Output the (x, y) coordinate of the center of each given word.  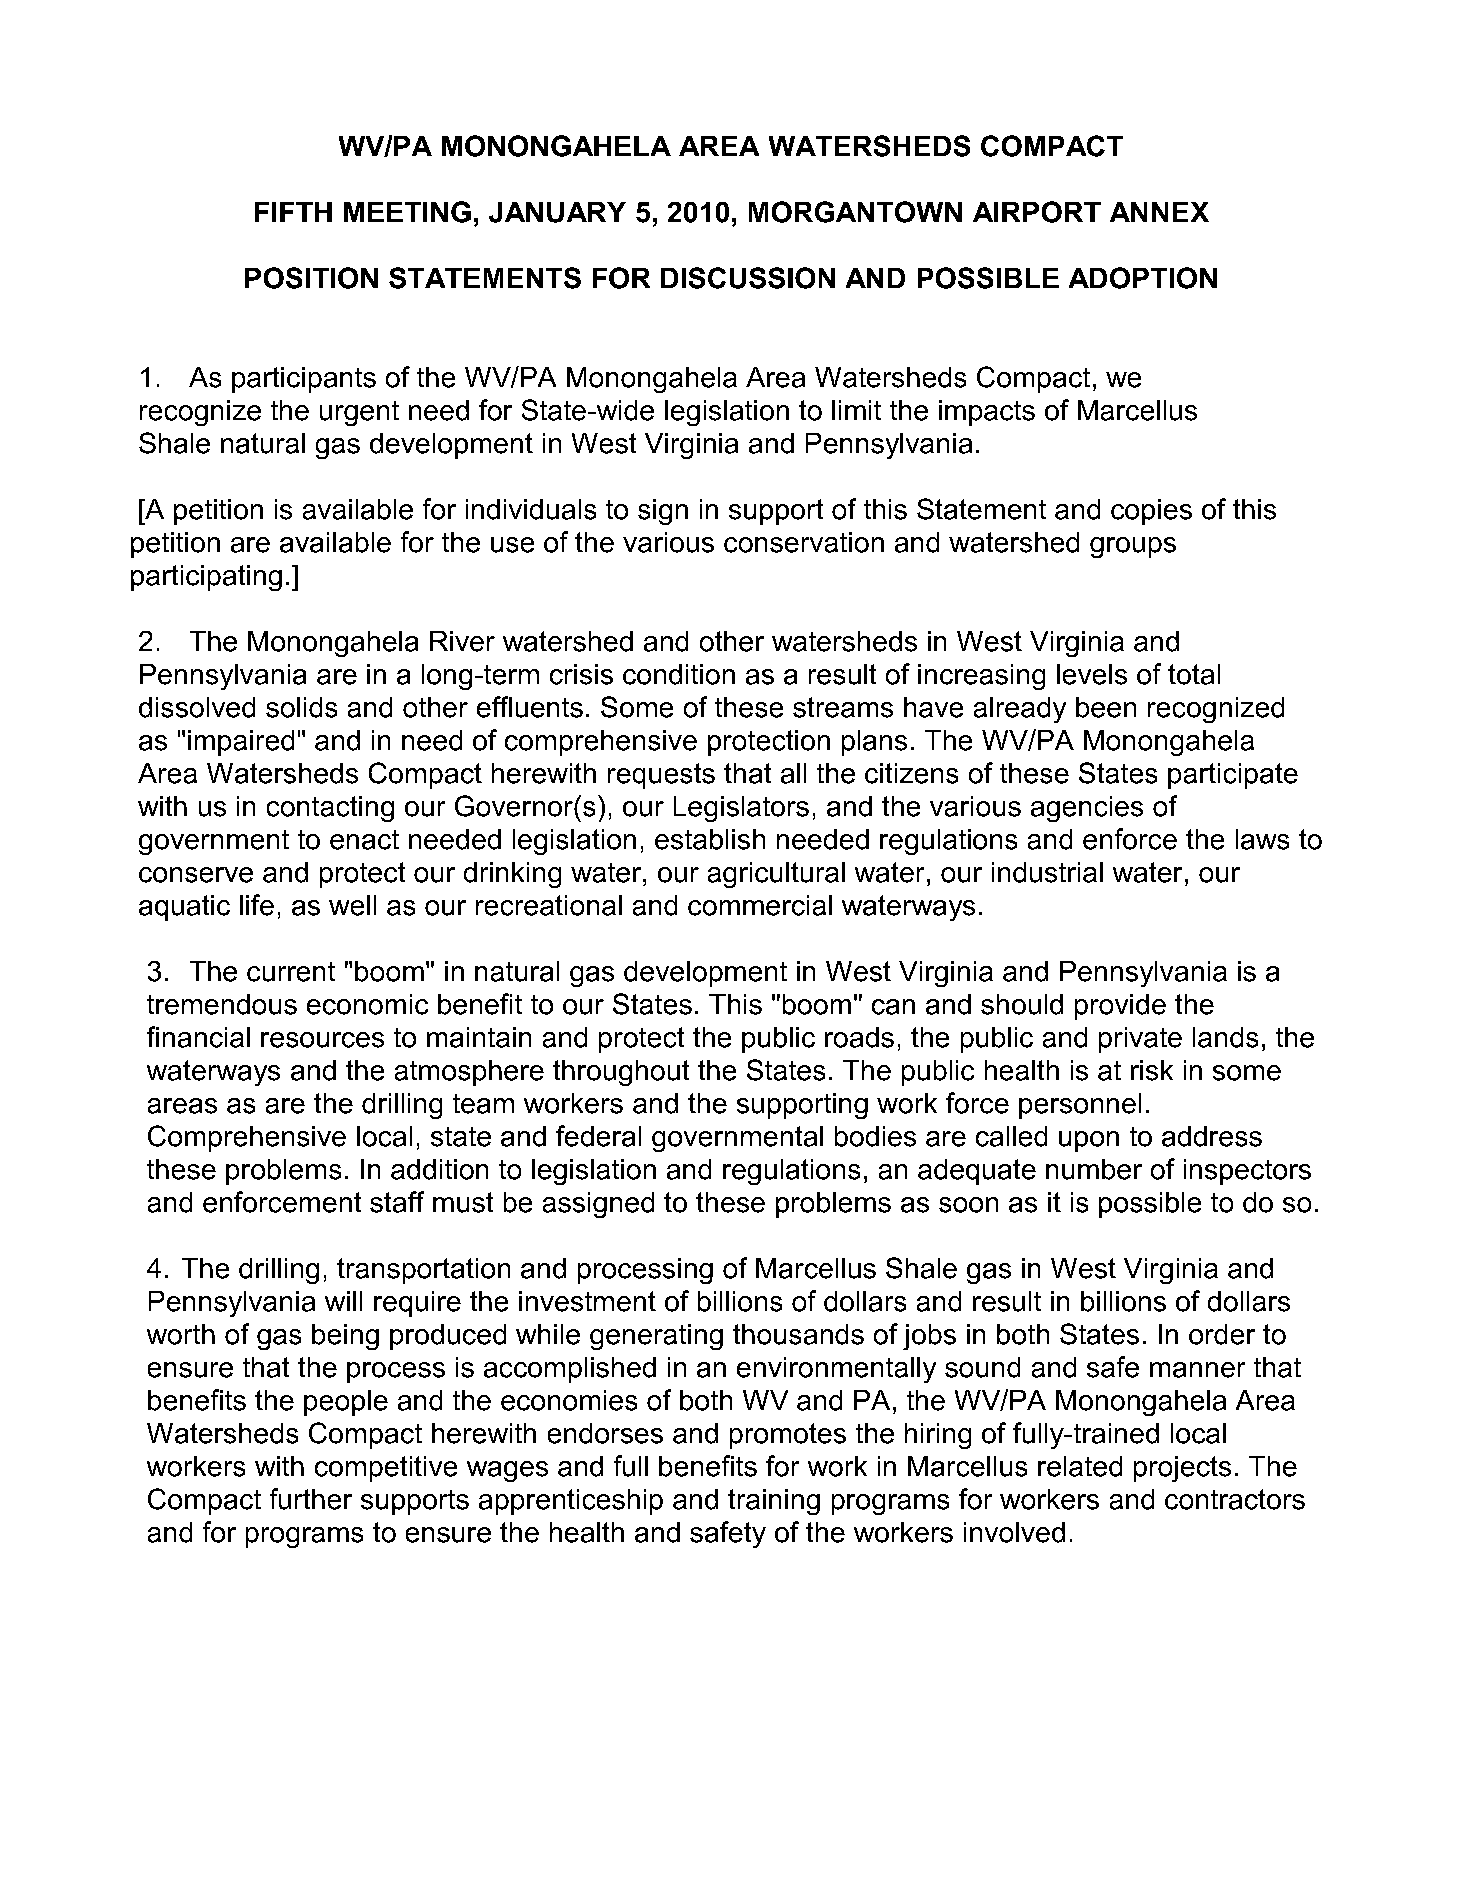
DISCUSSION (748, 278)
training (774, 1502)
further (311, 1499)
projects (1182, 1469)
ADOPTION (1143, 278)
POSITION (311, 278)
